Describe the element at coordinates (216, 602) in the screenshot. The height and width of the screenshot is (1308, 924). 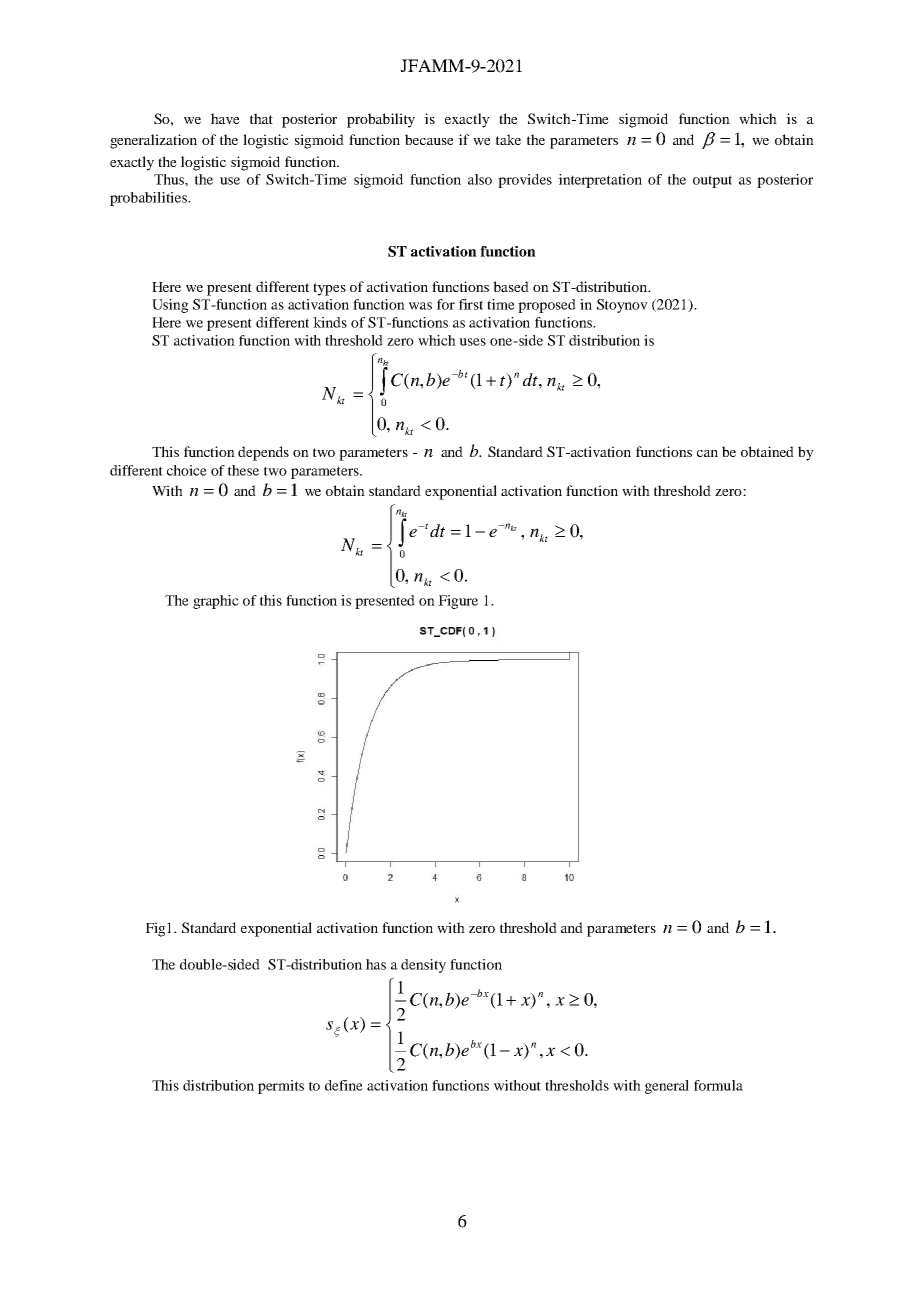
I see `graphic` at that location.
